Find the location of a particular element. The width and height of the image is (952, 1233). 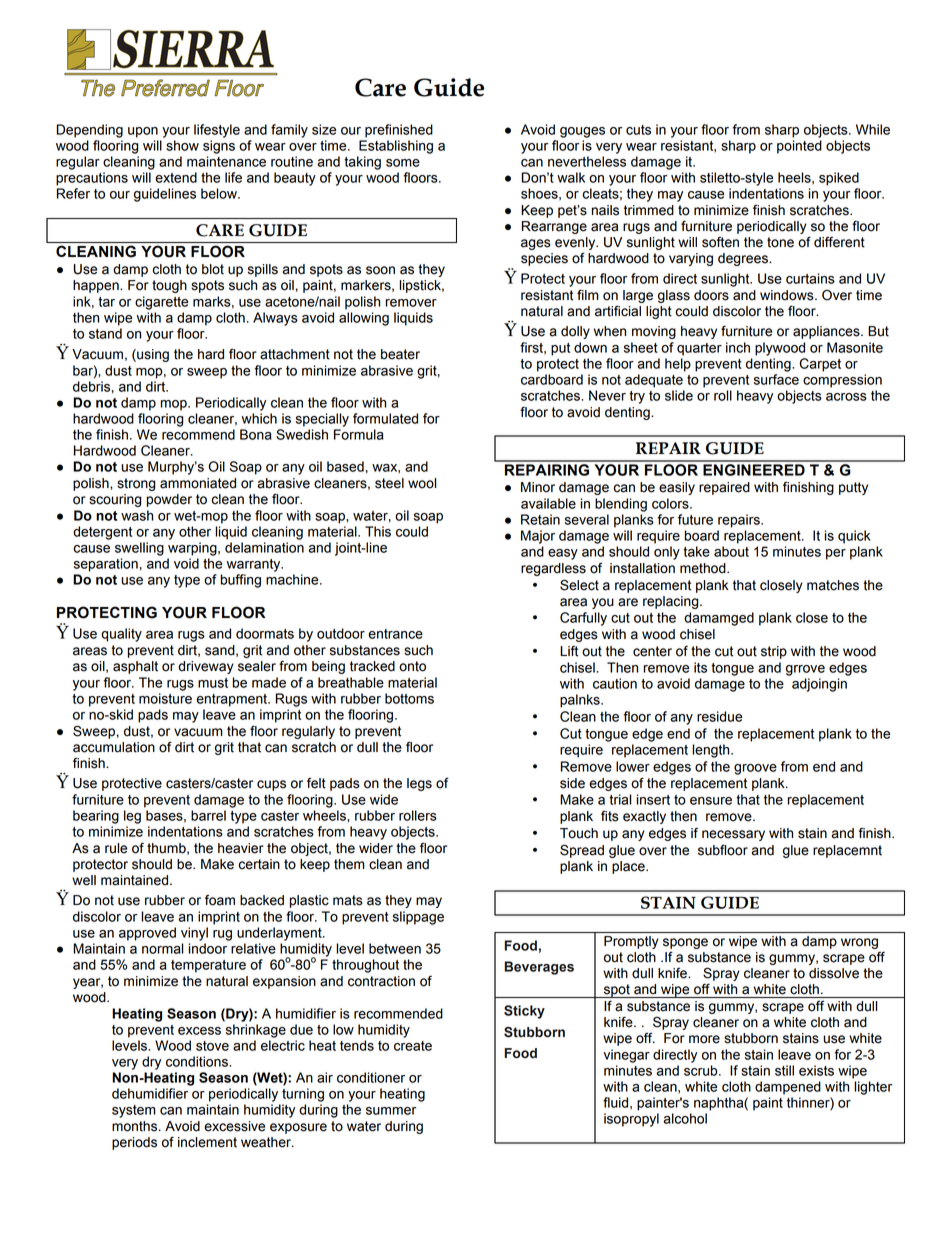

system is located at coordinates (134, 1111).
